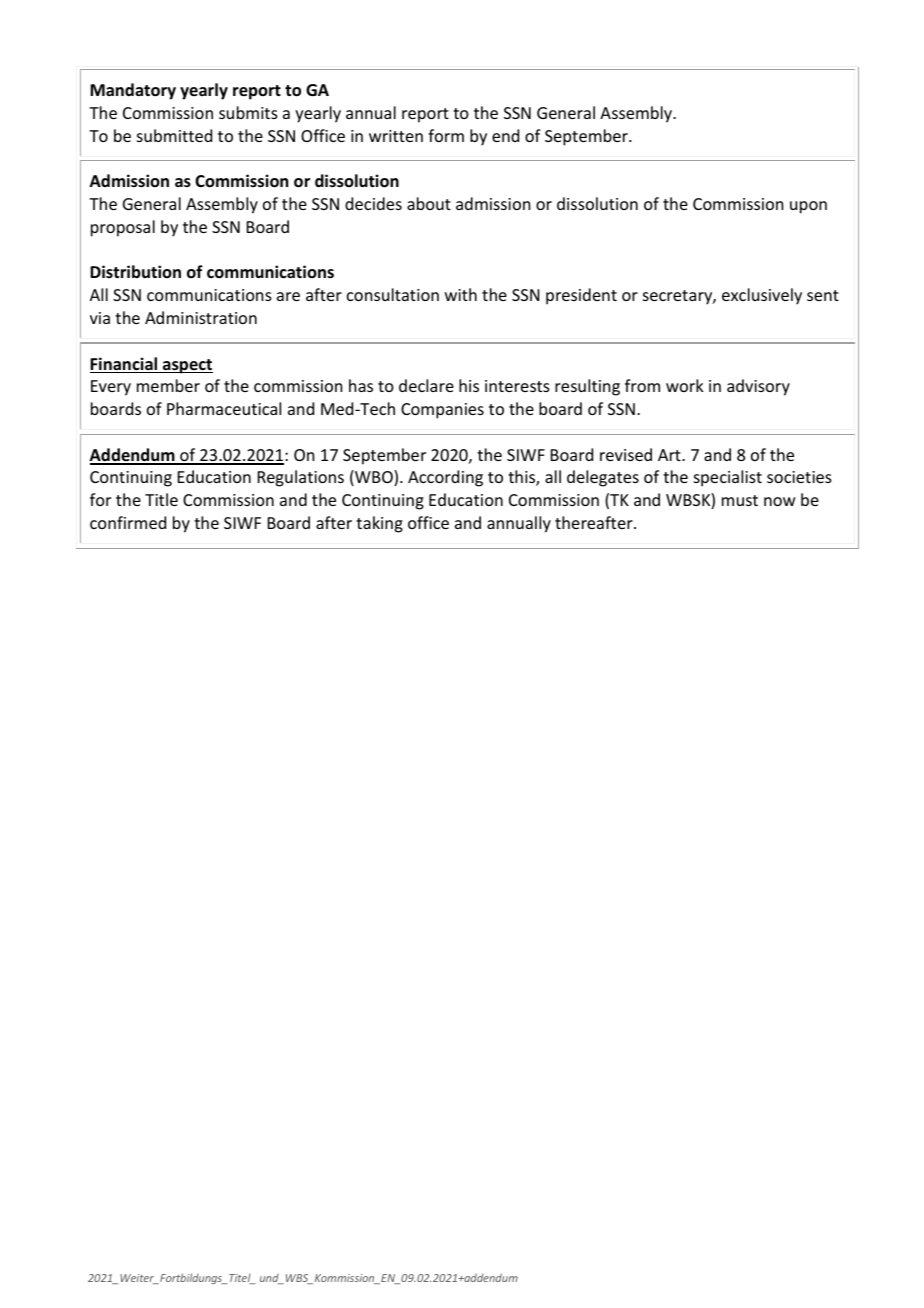  What do you see at coordinates (161, 499) in the document?
I see `Title` at bounding box center [161, 499].
